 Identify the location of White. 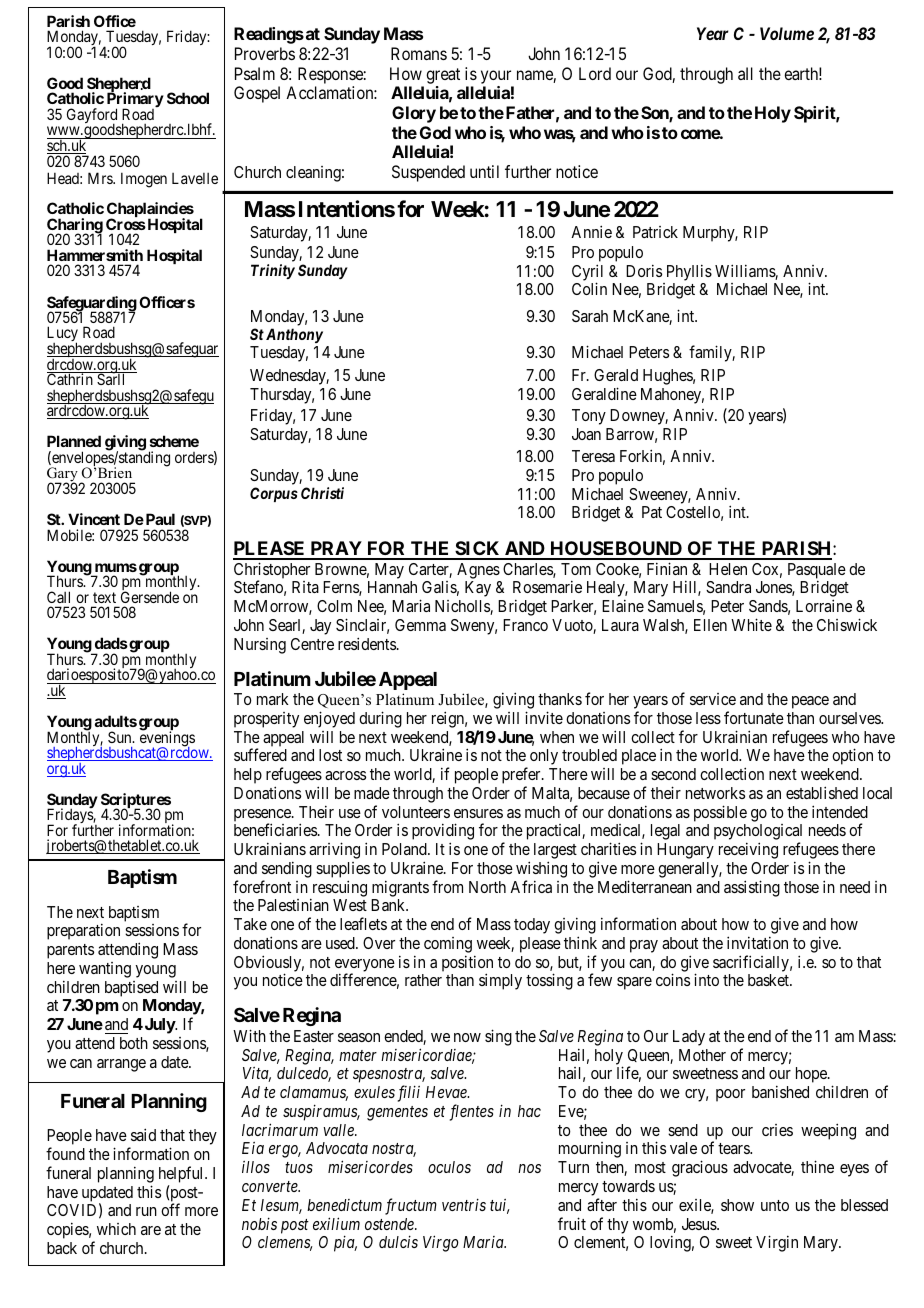
(751, 624).
